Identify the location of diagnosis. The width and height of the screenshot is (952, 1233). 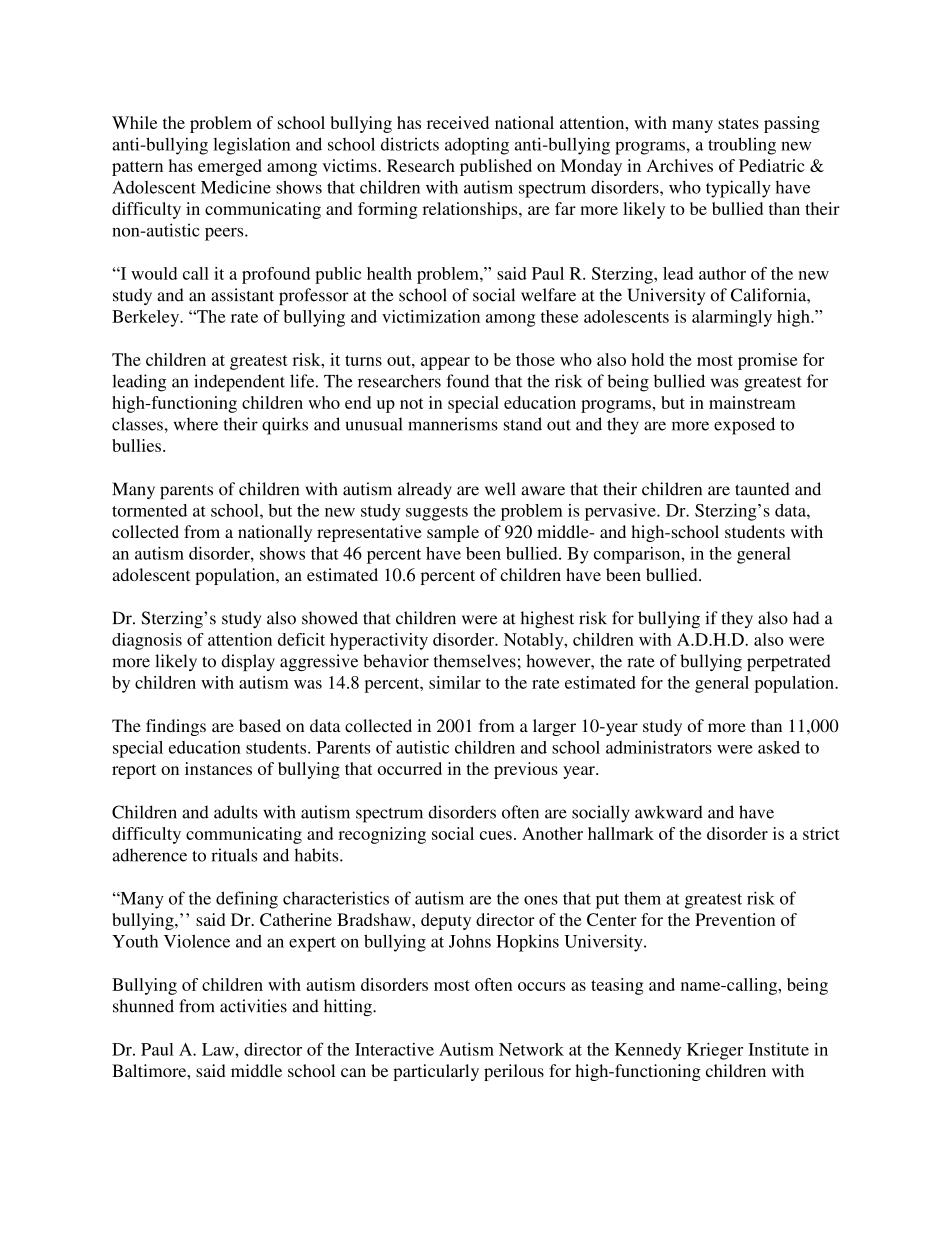
(147, 641).
